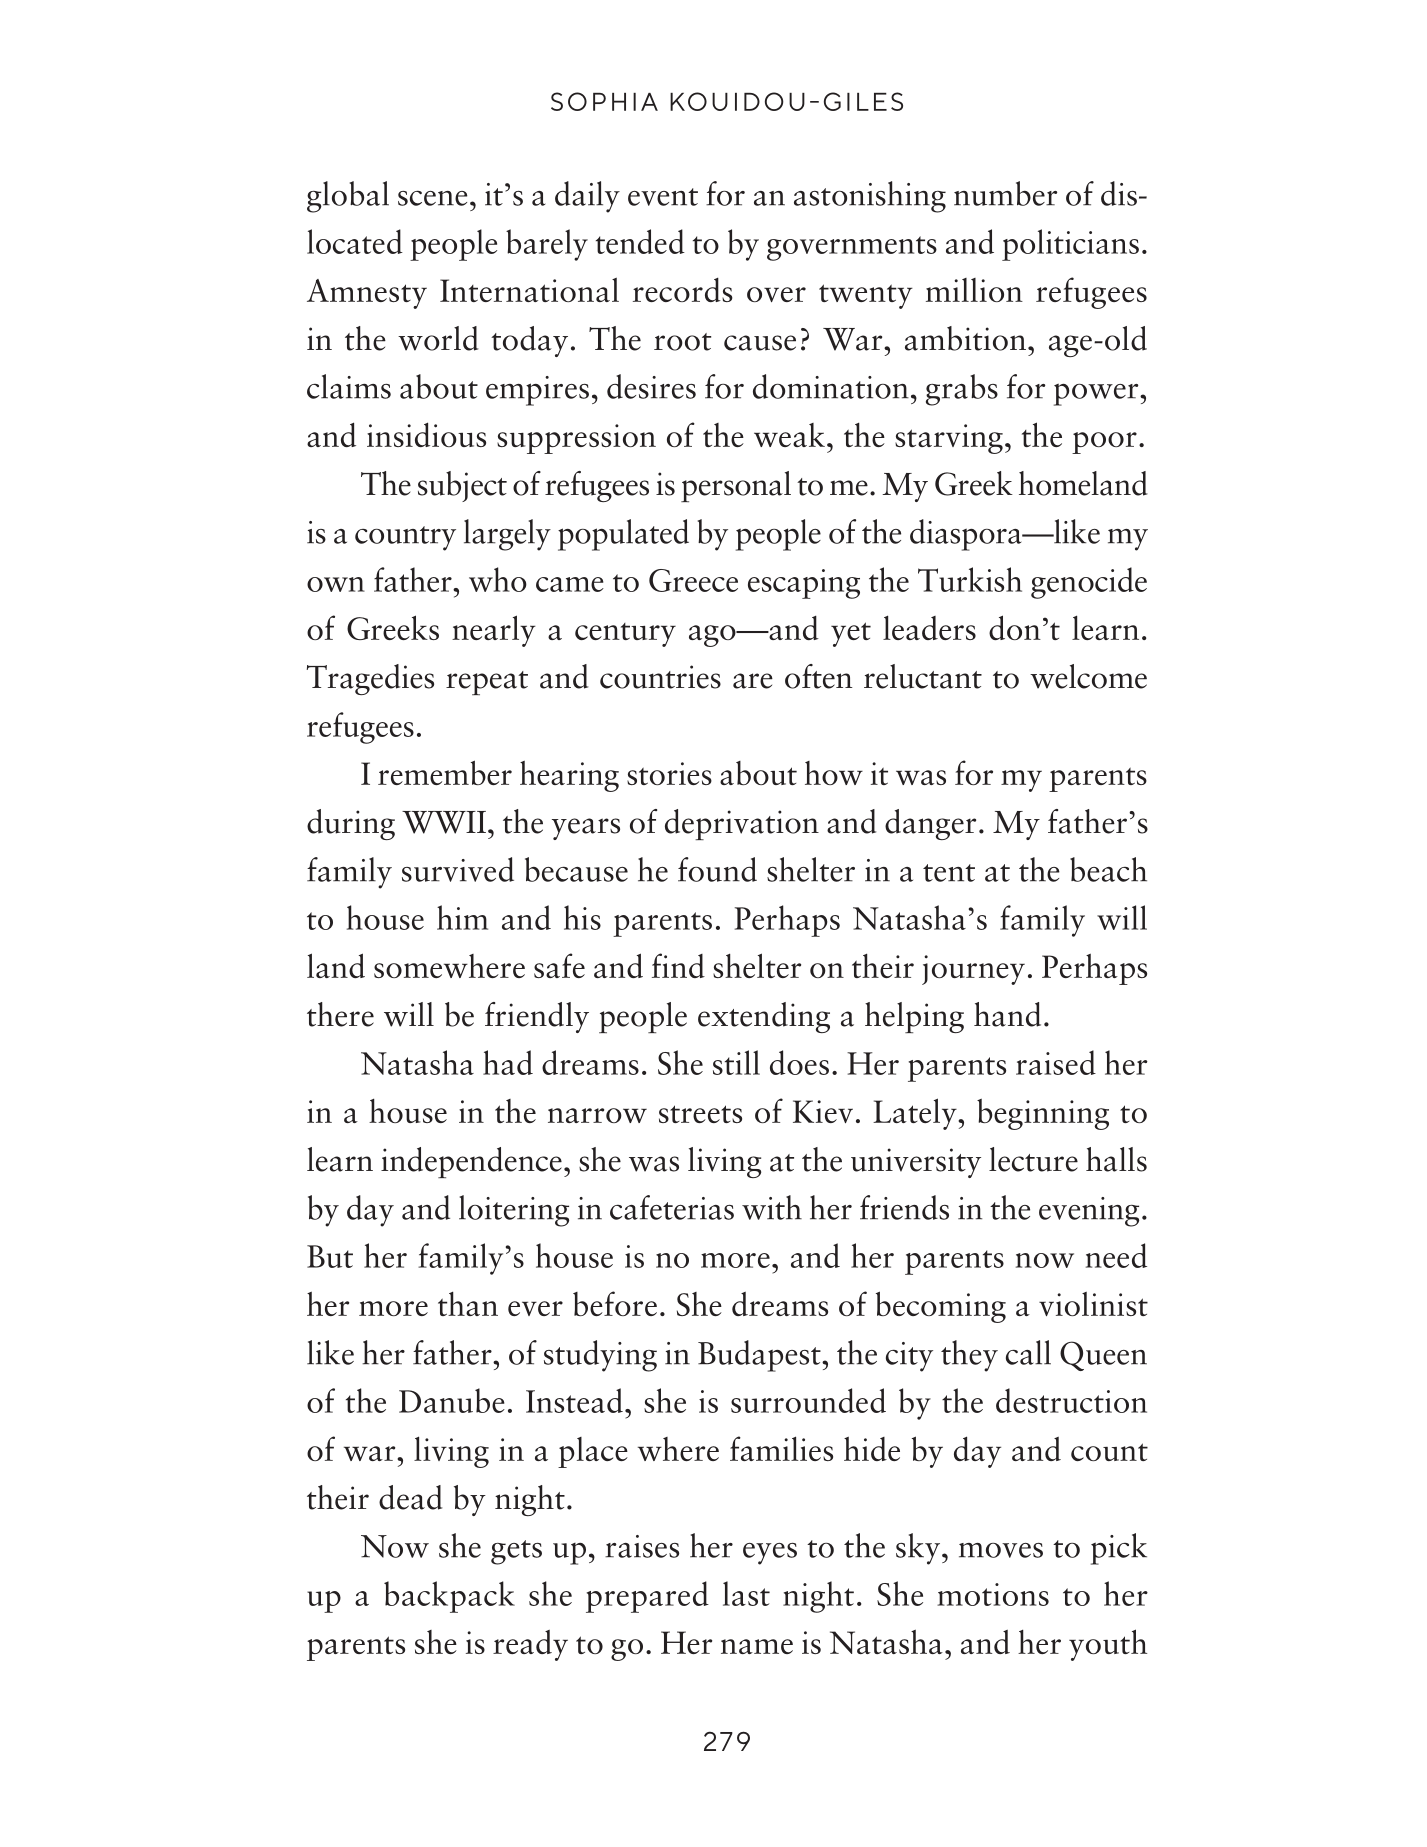  What do you see at coordinates (1089, 1212) in the screenshot?
I see `evening` at bounding box center [1089, 1212].
